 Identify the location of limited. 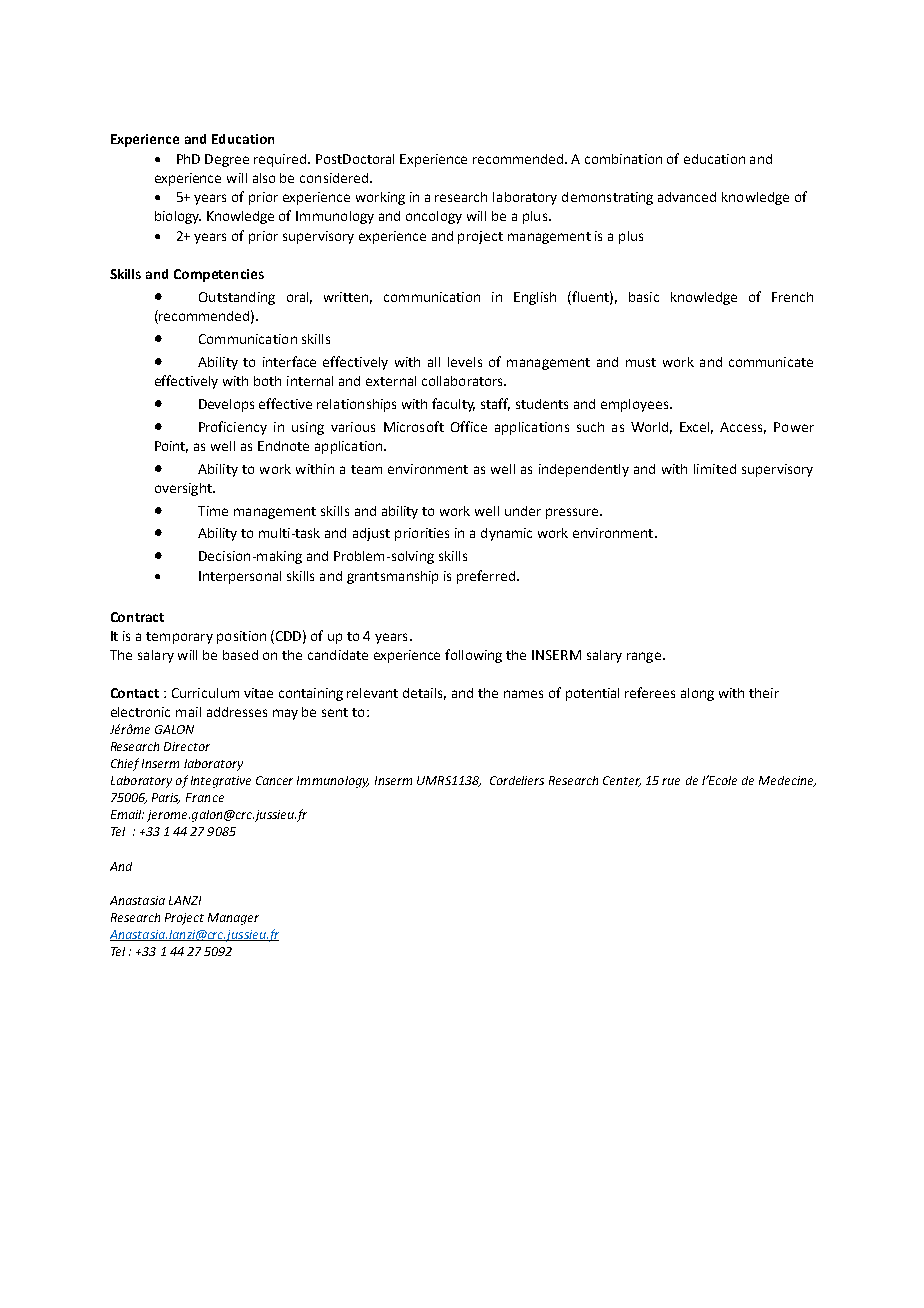
(715, 469).
